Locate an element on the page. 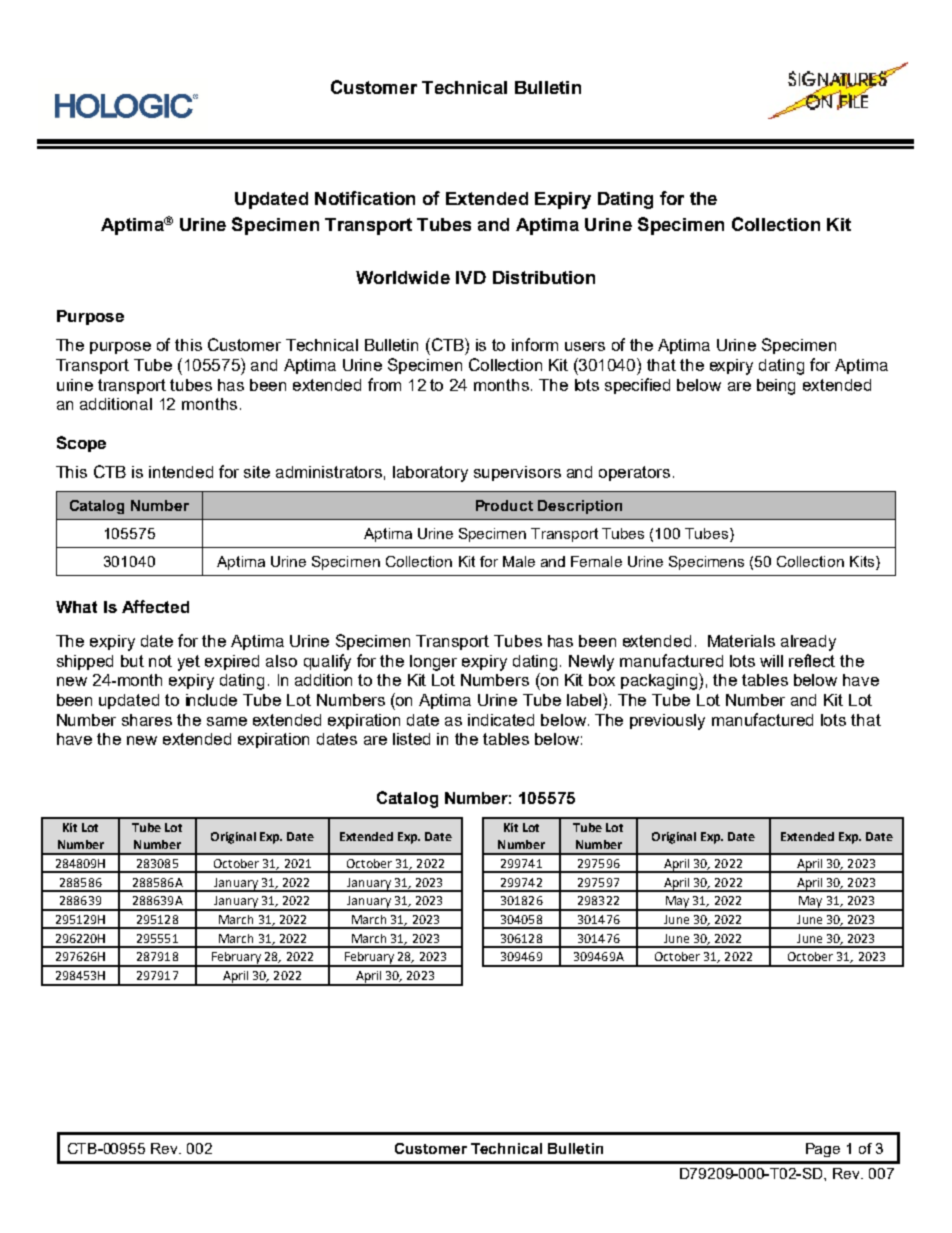 The width and height of the page is (952, 1233). Page is located at coordinates (823, 1150).
